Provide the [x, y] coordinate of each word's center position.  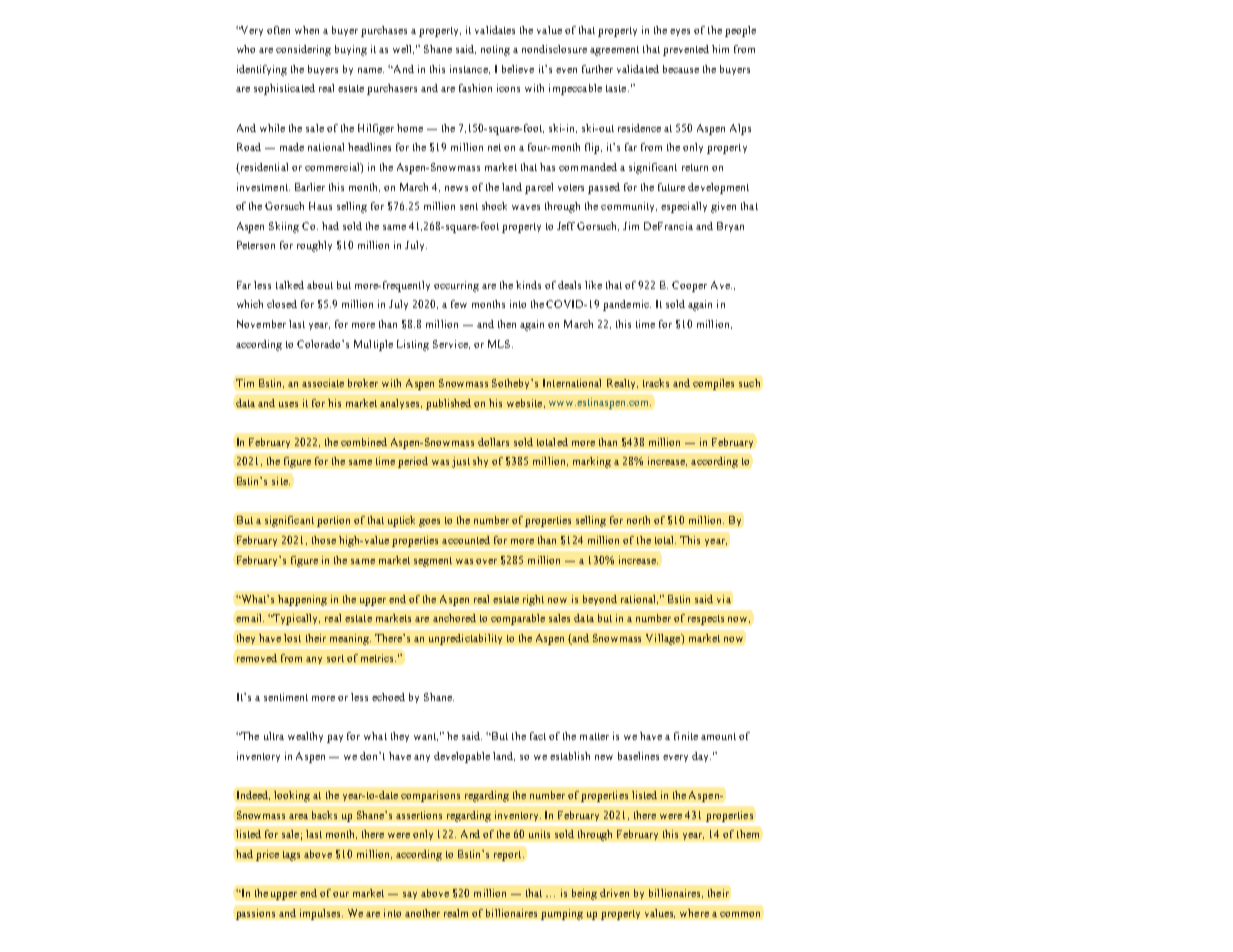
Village [664, 639]
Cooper [689, 286]
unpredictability [465, 639]
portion [333, 521]
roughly [314, 246]
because [681, 69]
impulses [321, 914]
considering [303, 50]
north [638, 520]
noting [495, 50]
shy [480, 462]
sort [335, 658]
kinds [528, 285]
